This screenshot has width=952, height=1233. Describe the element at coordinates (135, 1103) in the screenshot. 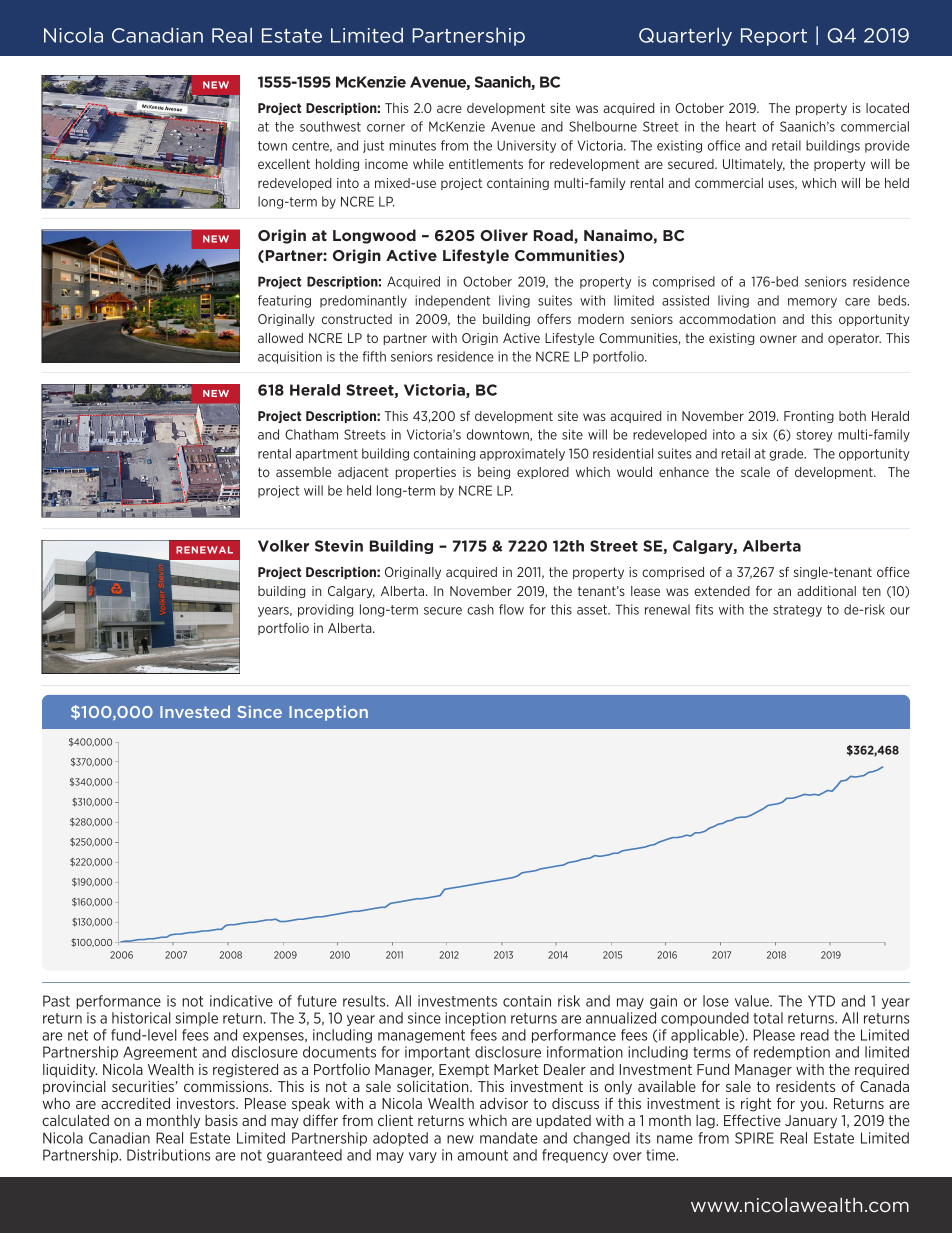

I see `accredited` at that location.
